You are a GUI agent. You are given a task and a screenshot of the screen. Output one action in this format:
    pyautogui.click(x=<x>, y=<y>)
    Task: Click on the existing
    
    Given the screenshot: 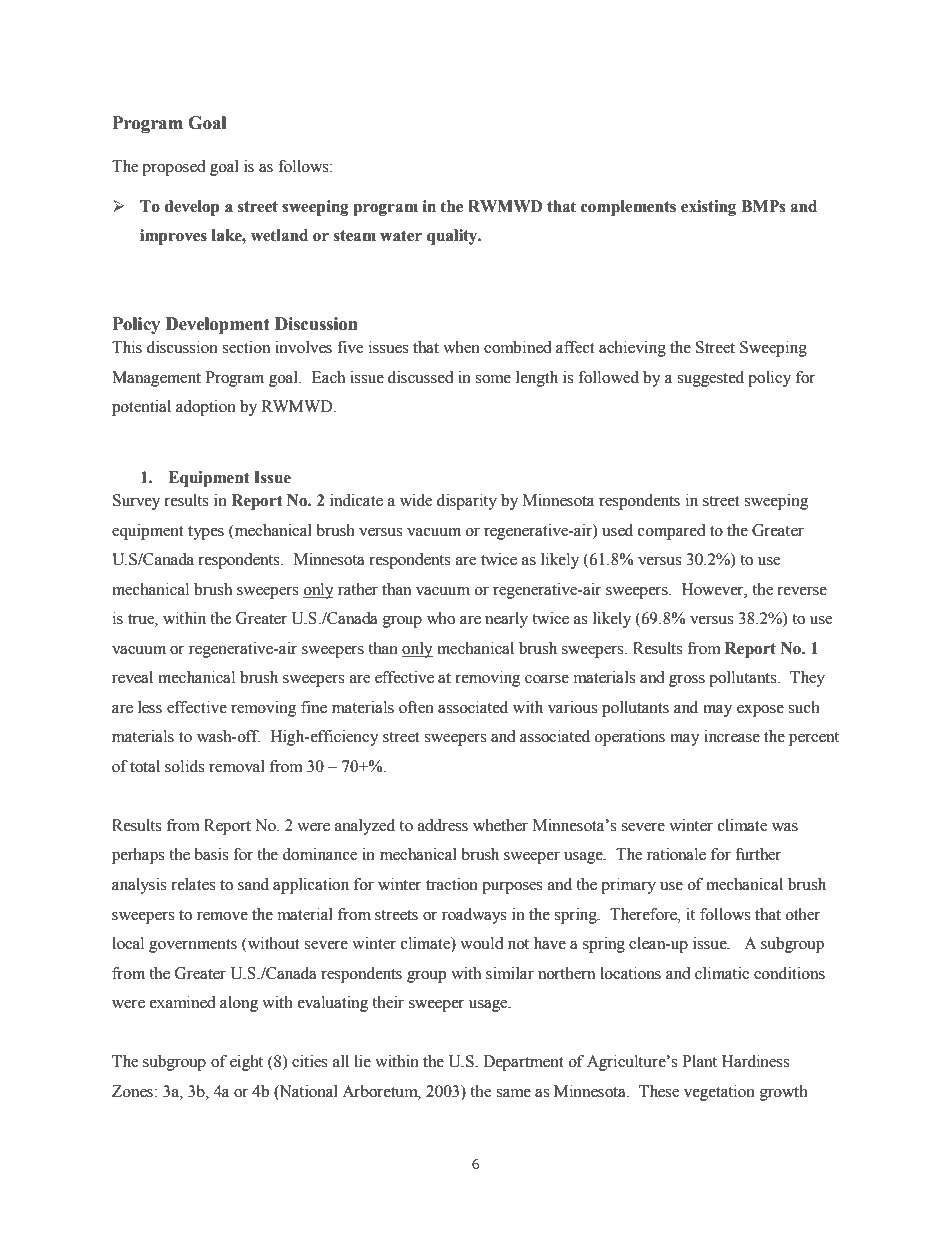 What is the action you would take?
    pyautogui.click(x=708, y=208)
